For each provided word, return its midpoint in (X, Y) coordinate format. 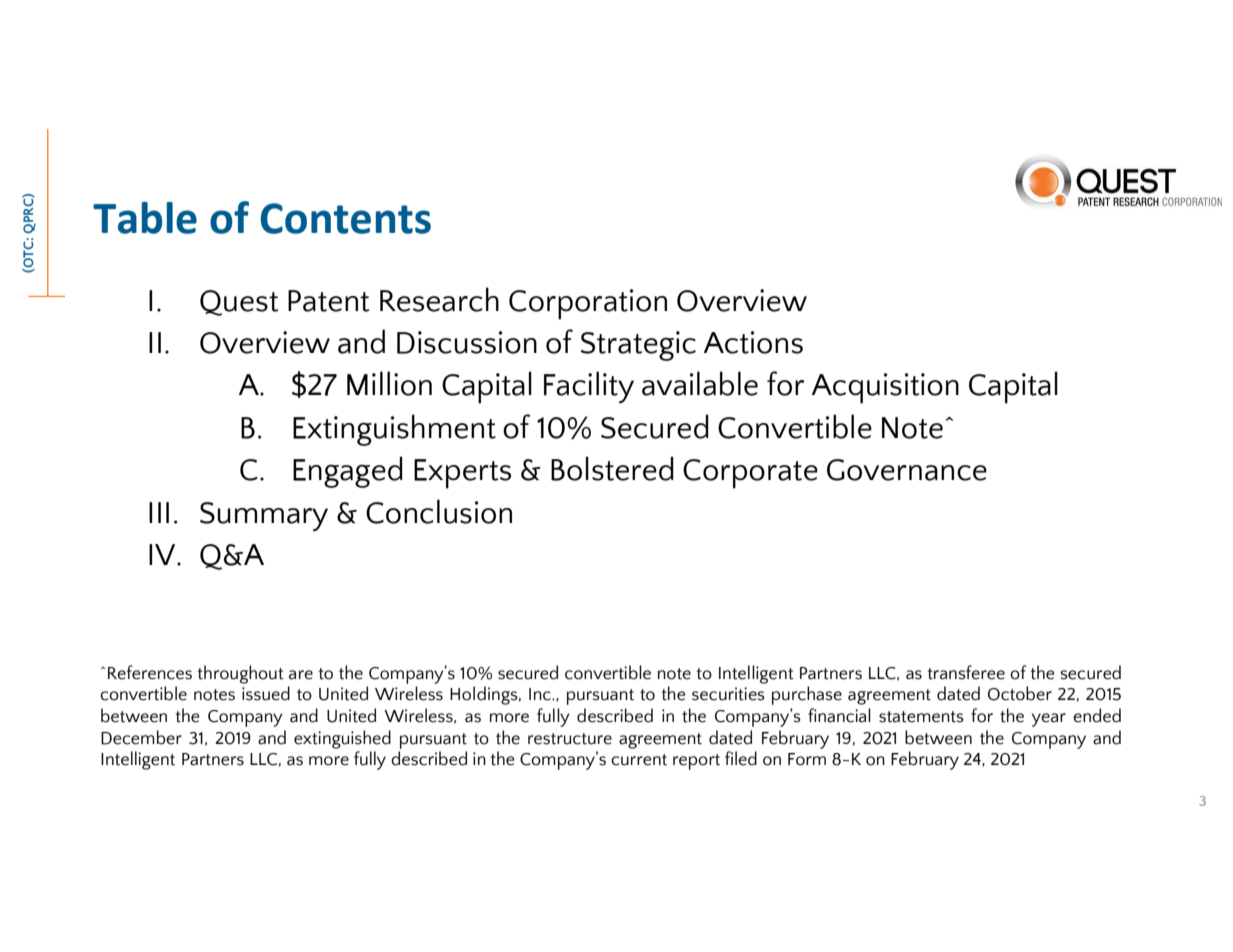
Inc (541, 694)
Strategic (638, 346)
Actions (753, 342)
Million (389, 383)
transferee (966, 672)
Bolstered (612, 468)
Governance (907, 470)
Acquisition (885, 388)
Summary (264, 516)
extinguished (342, 739)
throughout (240, 674)
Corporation (588, 304)
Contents (345, 218)
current (639, 760)
